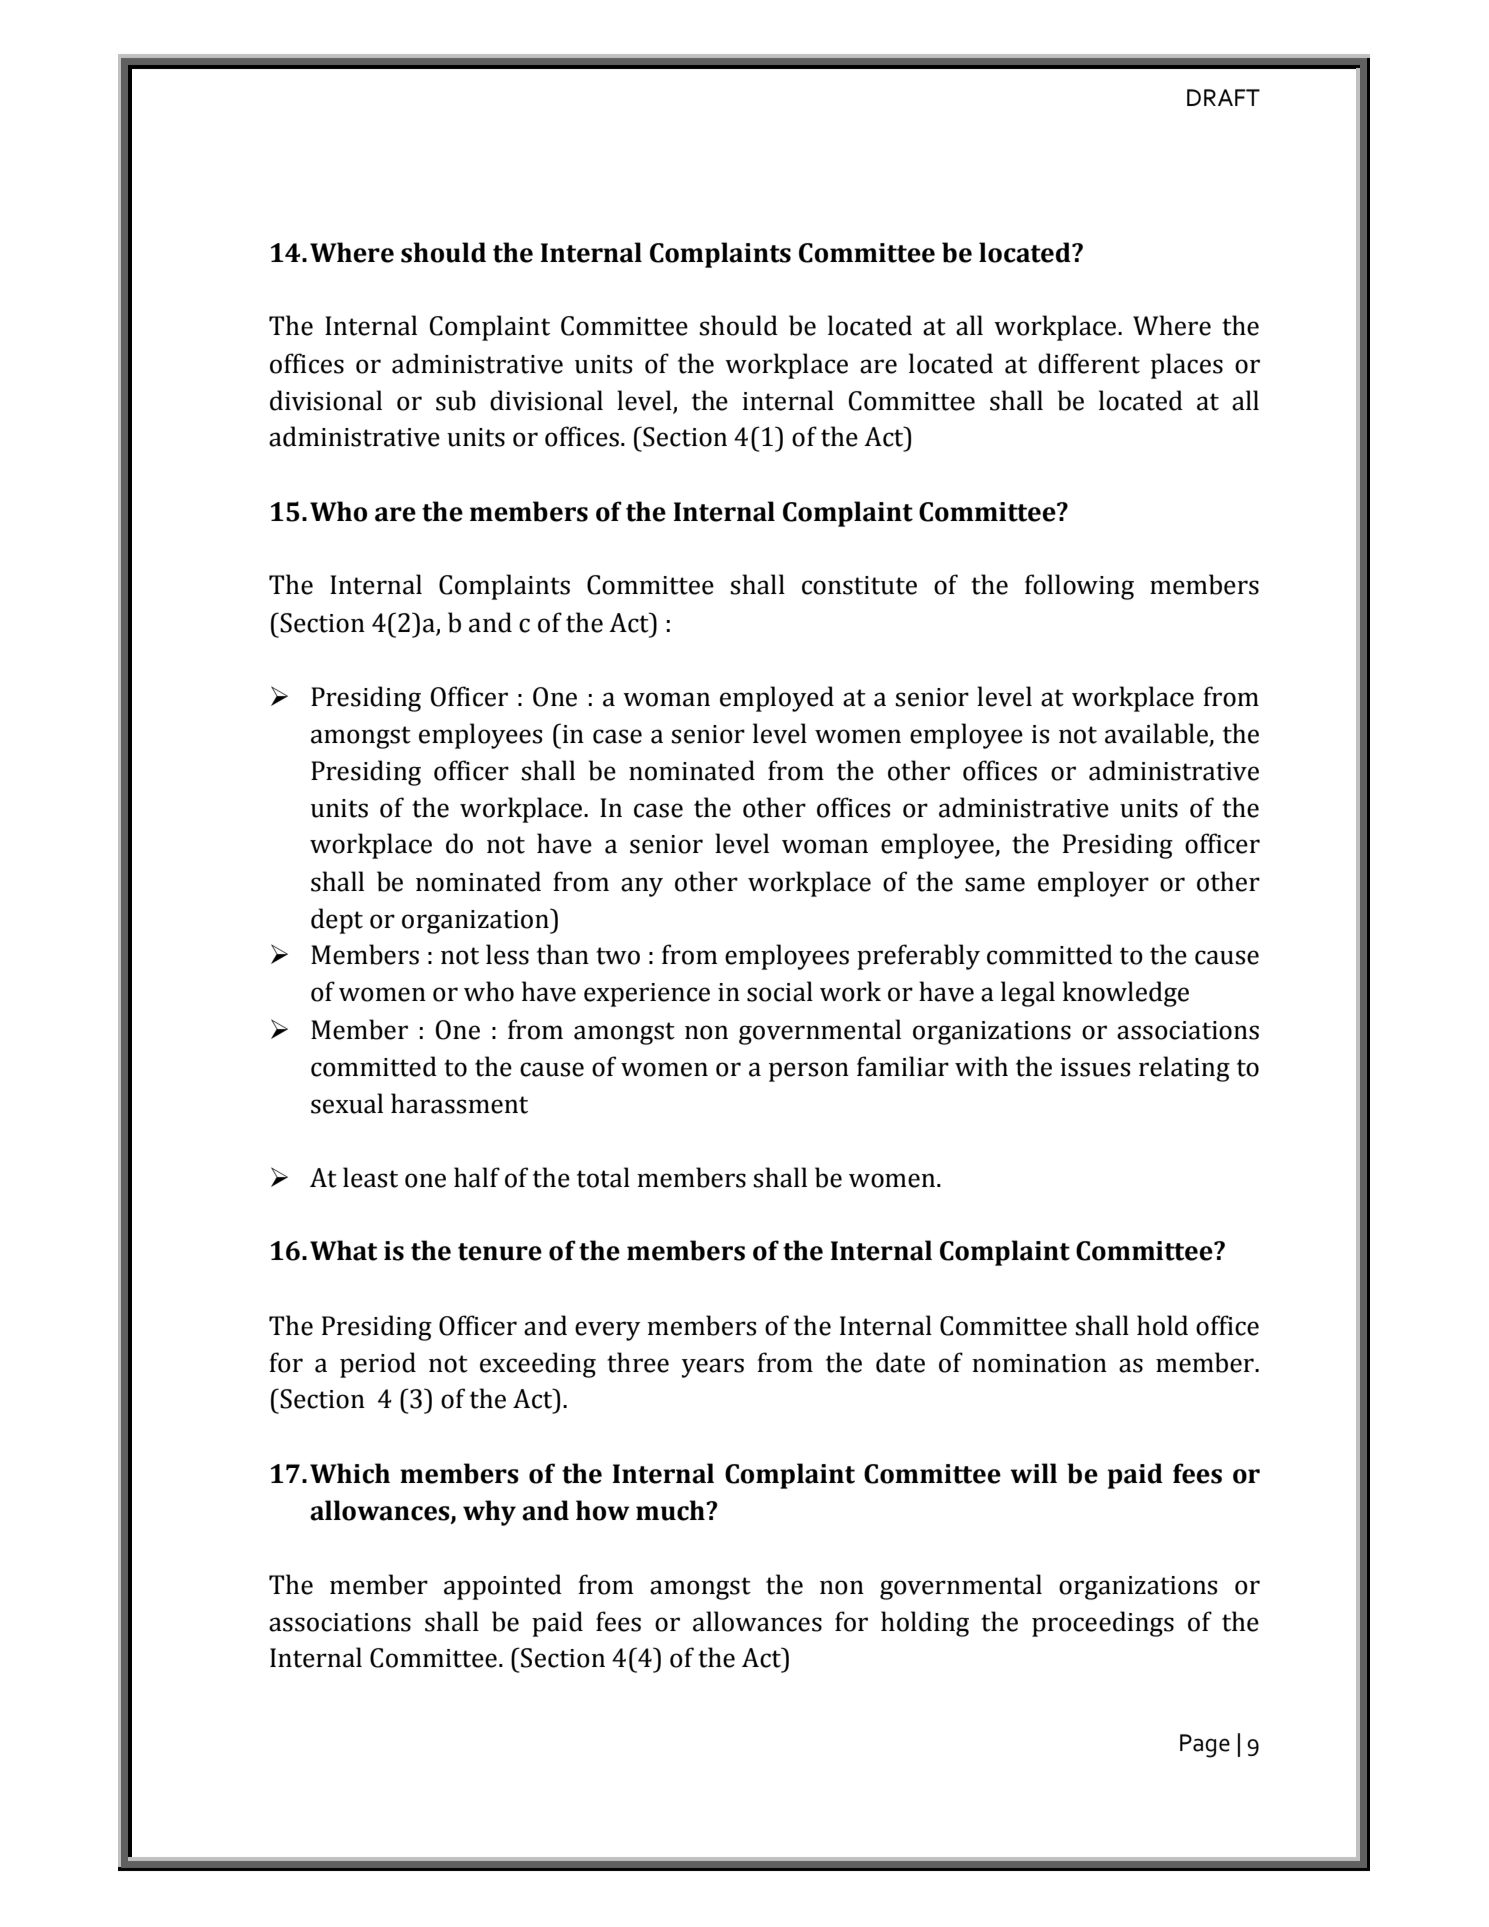 The image size is (1489, 1927). I want to click on period, so click(378, 1365).
